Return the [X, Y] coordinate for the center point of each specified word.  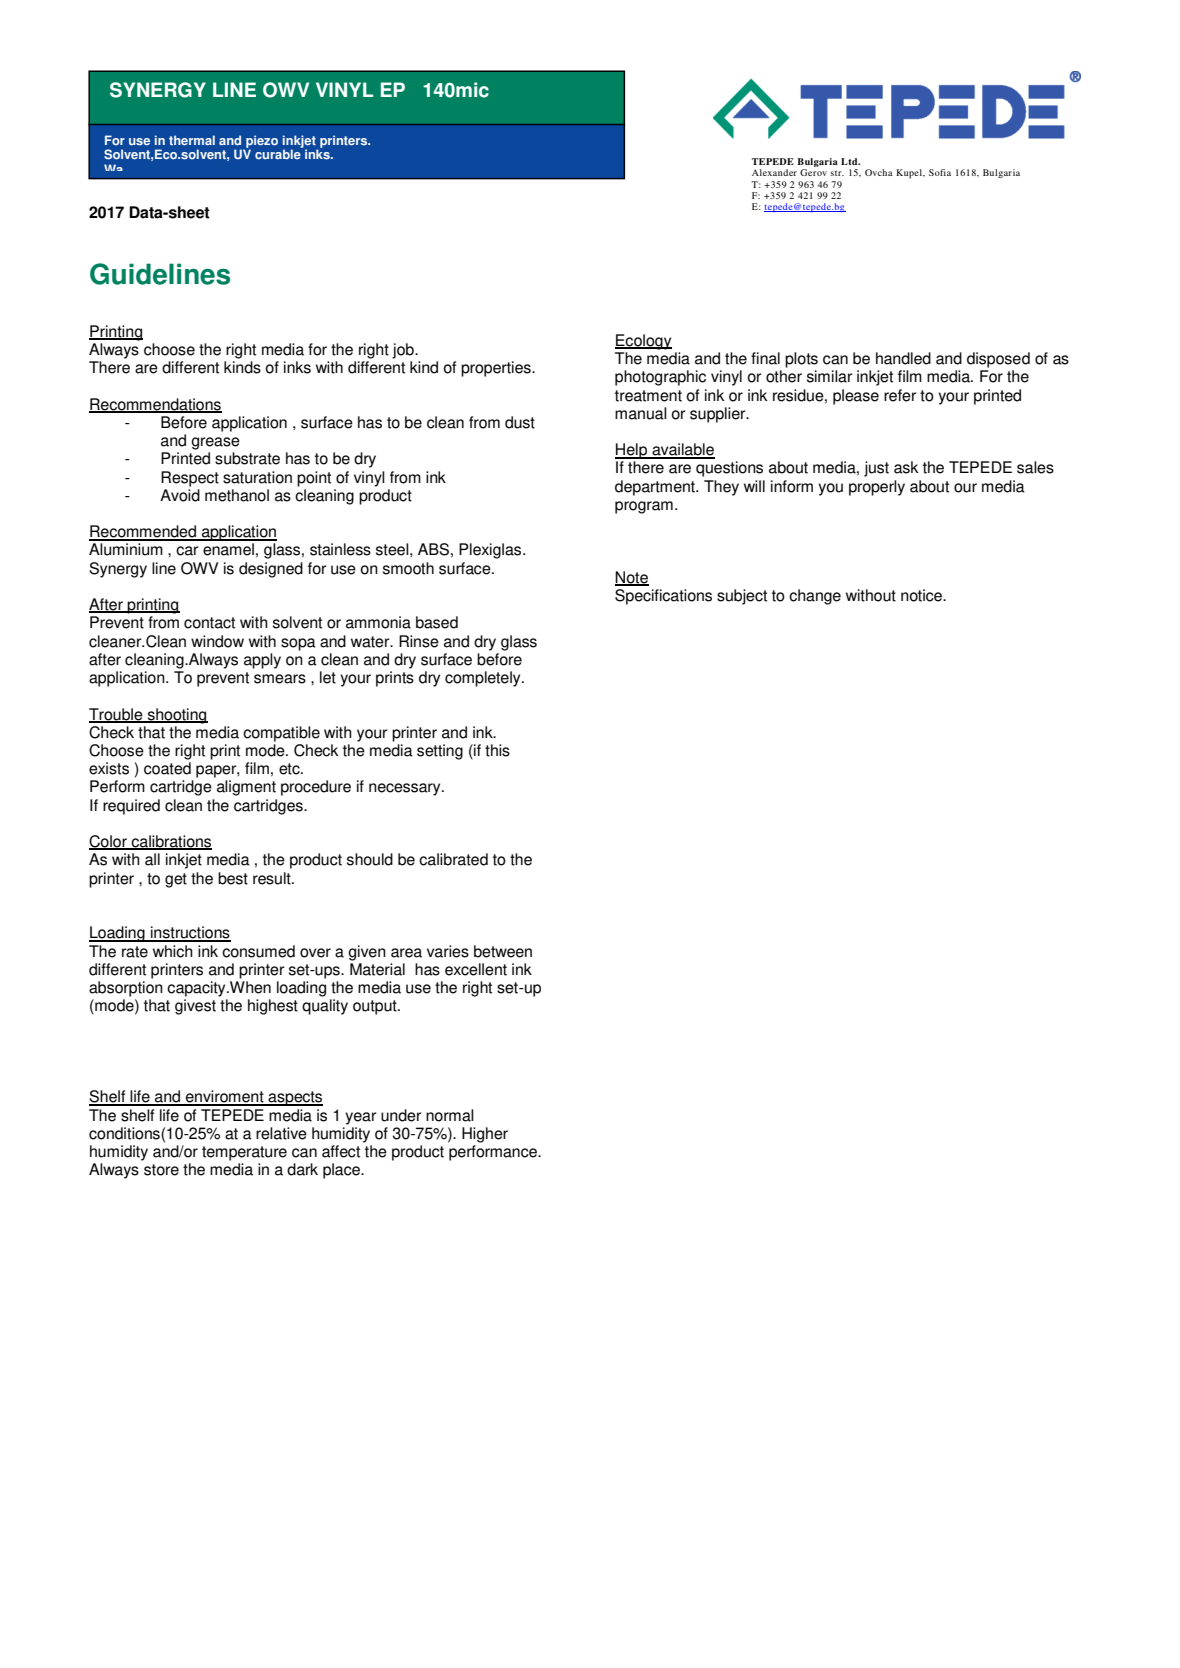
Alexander [774, 172]
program [644, 507]
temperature [244, 1153]
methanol [237, 495]
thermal [192, 140]
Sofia [940, 172]
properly [877, 488]
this [497, 750]
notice [922, 595]
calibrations [171, 842]
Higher [485, 1135]
